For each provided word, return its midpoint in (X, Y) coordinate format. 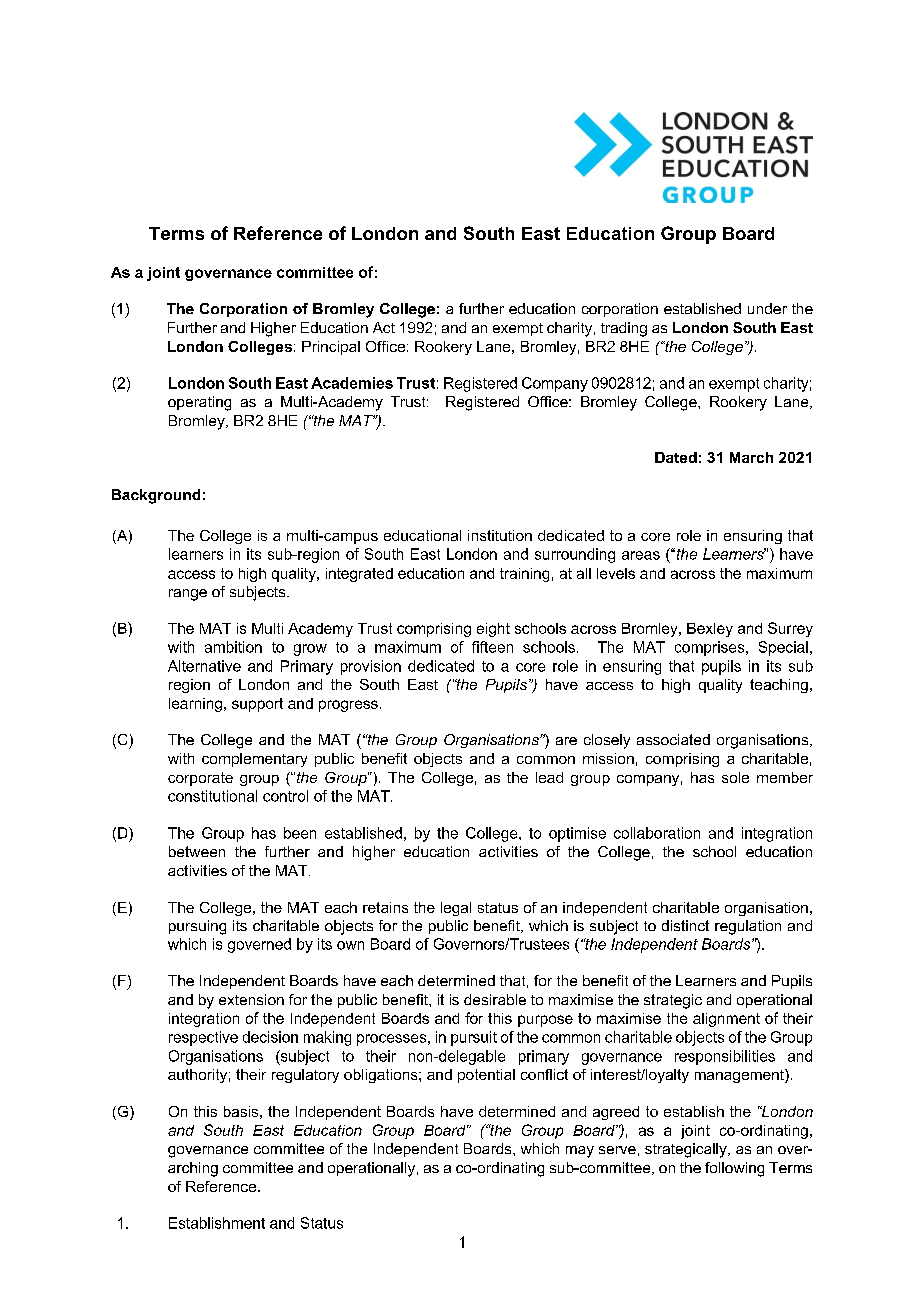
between (197, 851)
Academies (352, 383)
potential (486, 1076)
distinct (685, 925)
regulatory (305, 1076)
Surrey (790, 629)
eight (493, 630)
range (188, 595)
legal (456, 909)
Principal (331, 348)
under (767, 308)
